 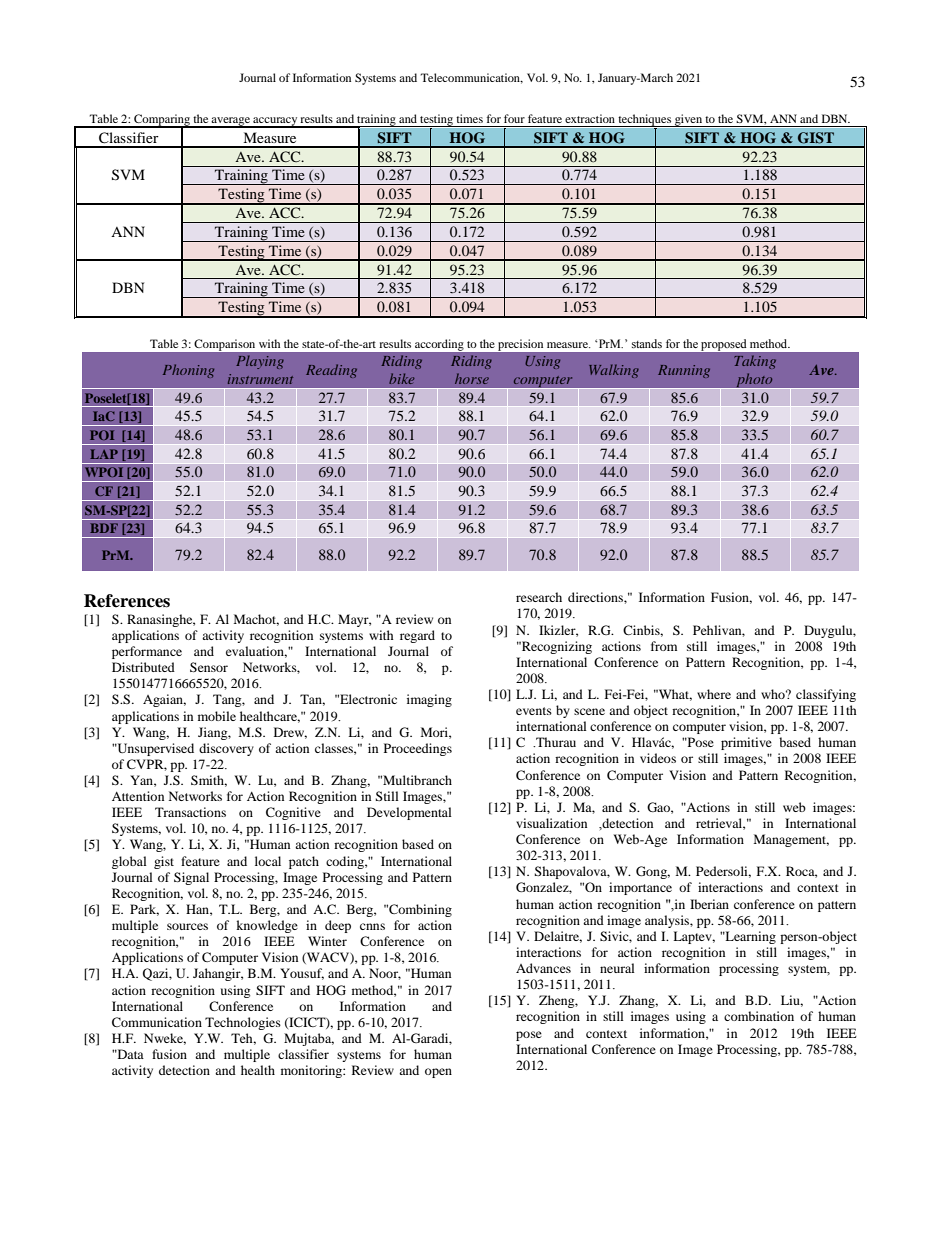 I want to click on combination, so click(x=759, y=1016).
